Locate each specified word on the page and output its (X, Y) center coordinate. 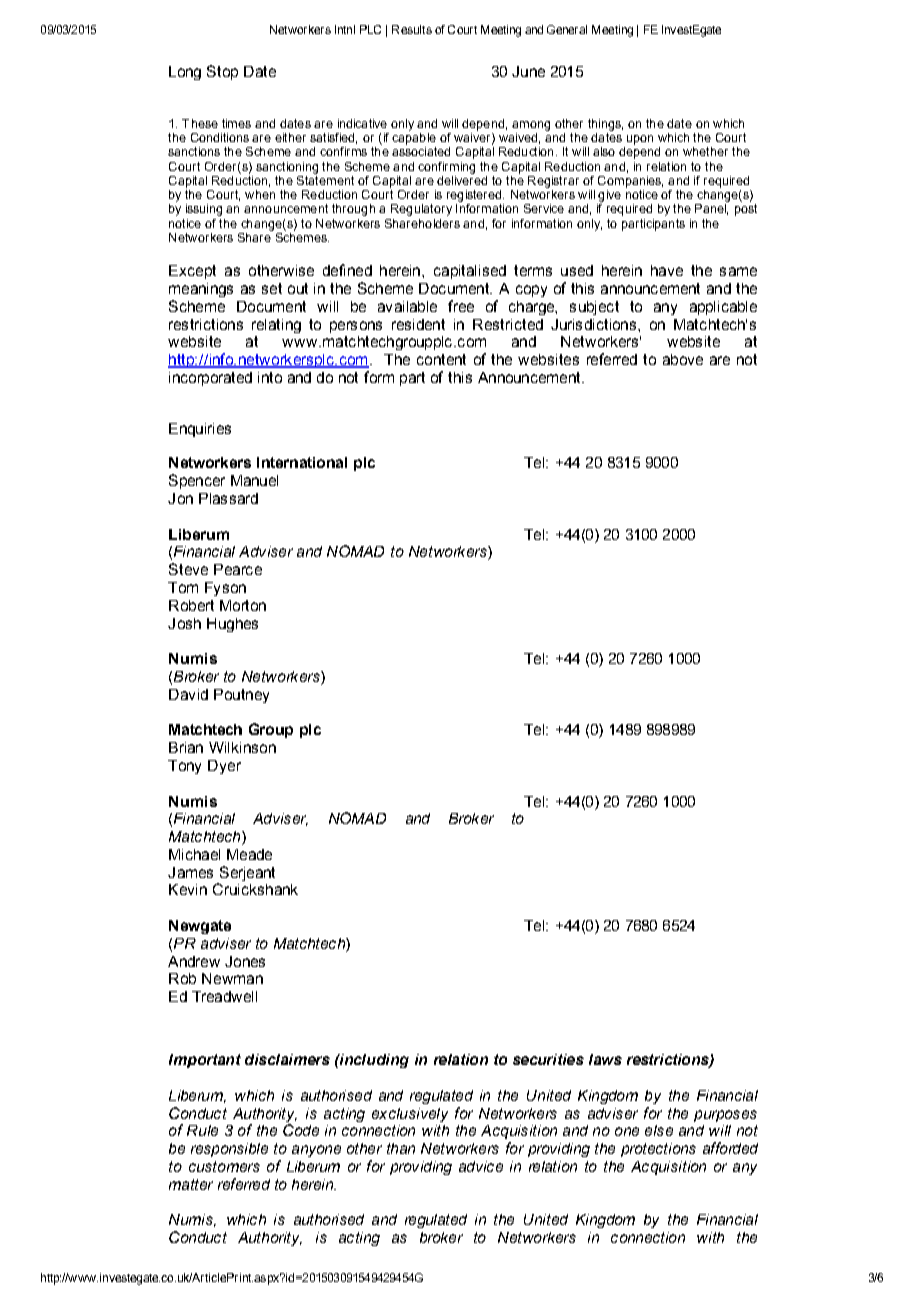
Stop (222, 72)
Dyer (224, 767)
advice (481, 1166)
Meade (249, 854)
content (441, 359)
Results (412, 29)
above (683, 359)
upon (640, 140)
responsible (229, 1150)
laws (605, 1059)
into (270, 377)
